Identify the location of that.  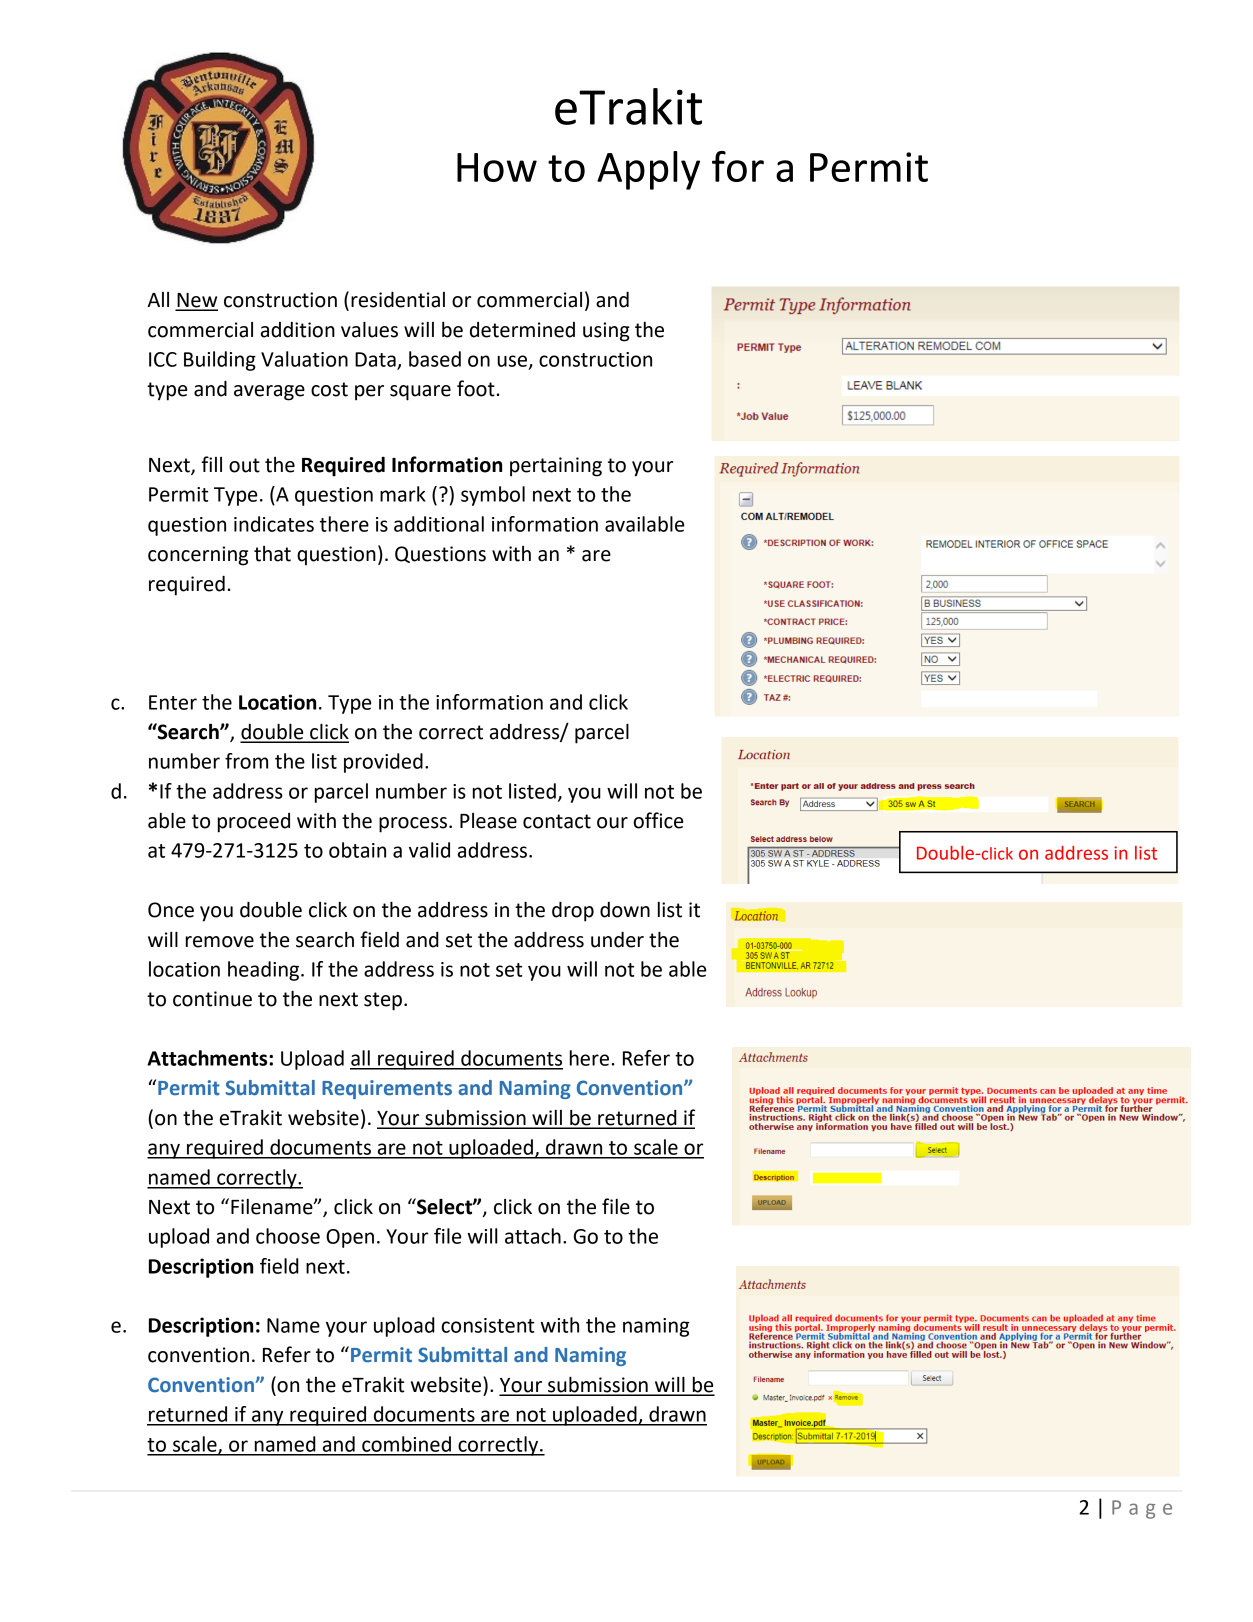
(272, 554).
